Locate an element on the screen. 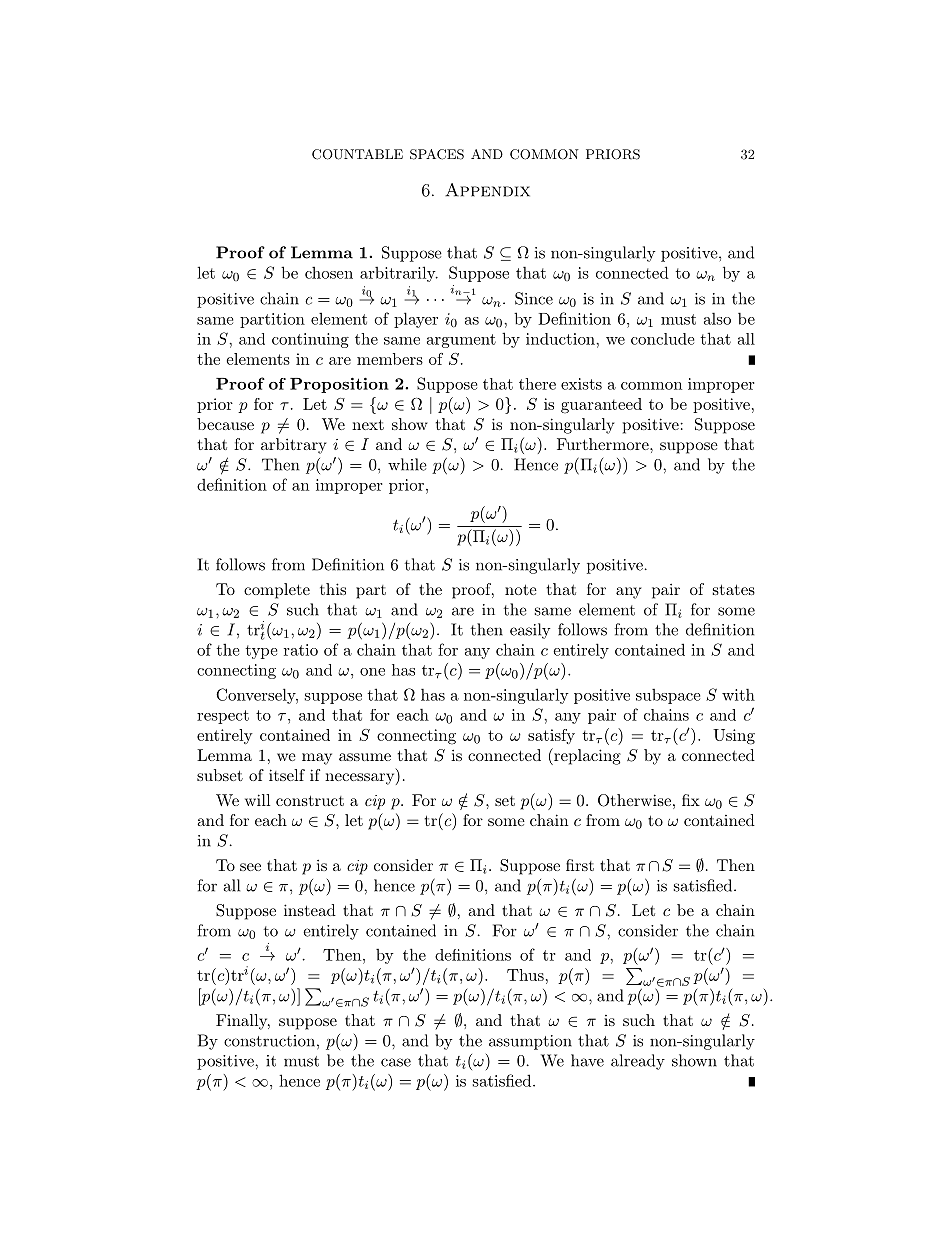 This screenshot has width=952, height=1233. arbitrary is located at coordinates (293, 446).
